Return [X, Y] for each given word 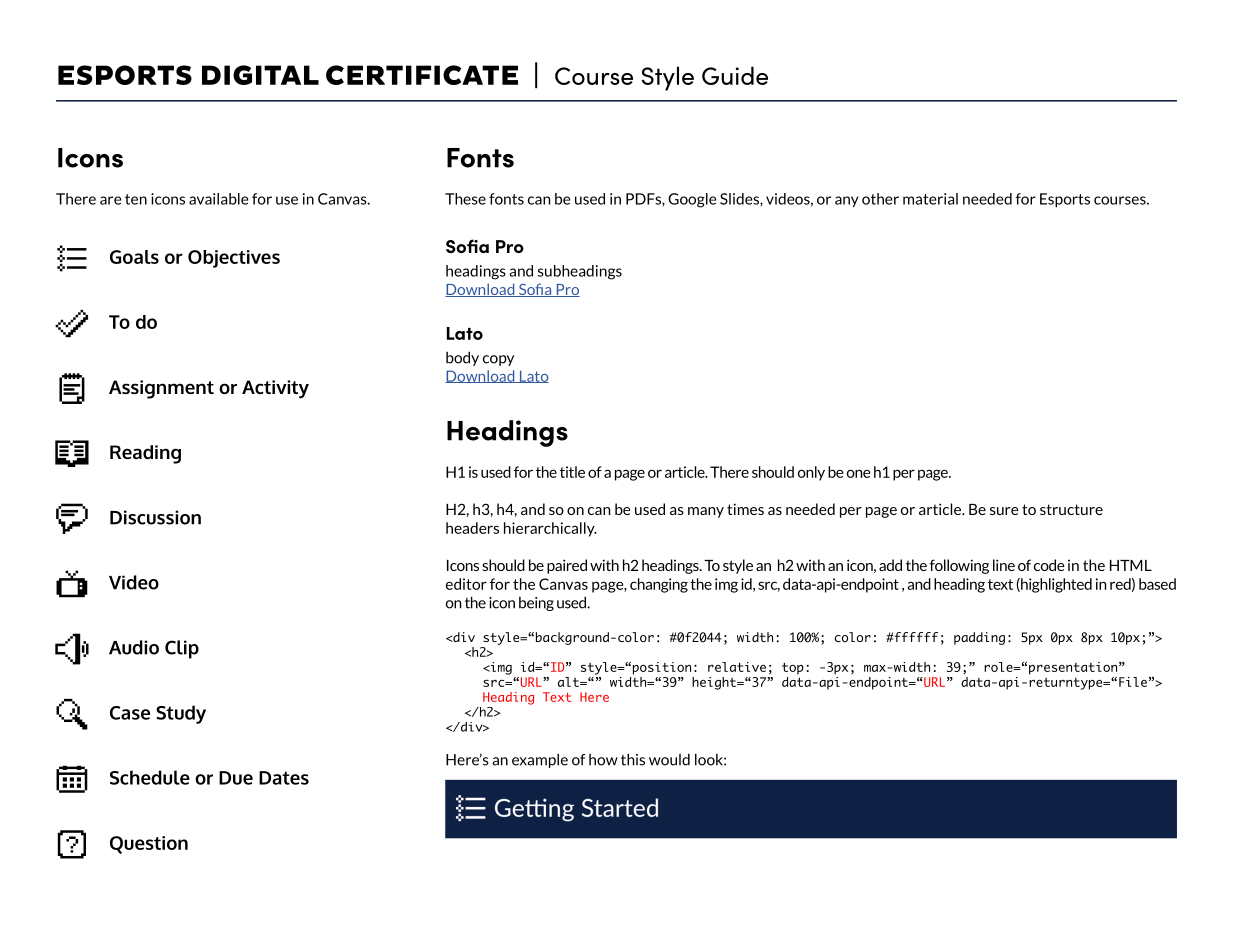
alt [569, 682]
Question [149, 845]
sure [1004, 511]
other [880, 199]
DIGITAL [260, 75]
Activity [275, 389]
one [858, 473]
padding [979, 638]
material [930, 199]
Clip [182, 649]
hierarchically [550, 529]
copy [498, 360]
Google [692, 200]
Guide [735, 75]
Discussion [155, 517]
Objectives [234, 259]
